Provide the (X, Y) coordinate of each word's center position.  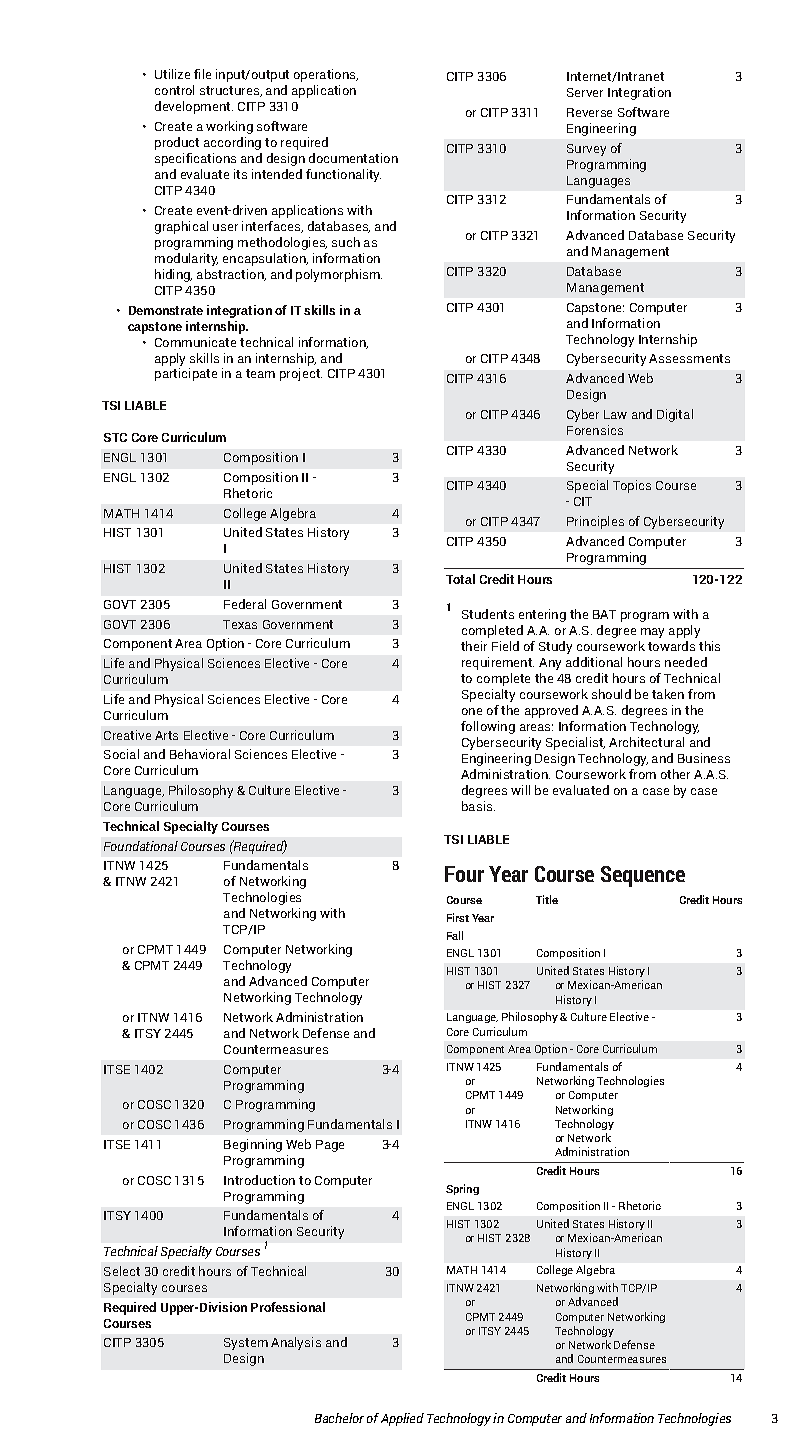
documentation (353, 158)
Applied (402, 1419)
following (488, 727)
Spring (462, 1189)
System (246, 1344)
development (194, 107)
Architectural (646, 742)
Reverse (589, 112)
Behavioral (200, 754)
